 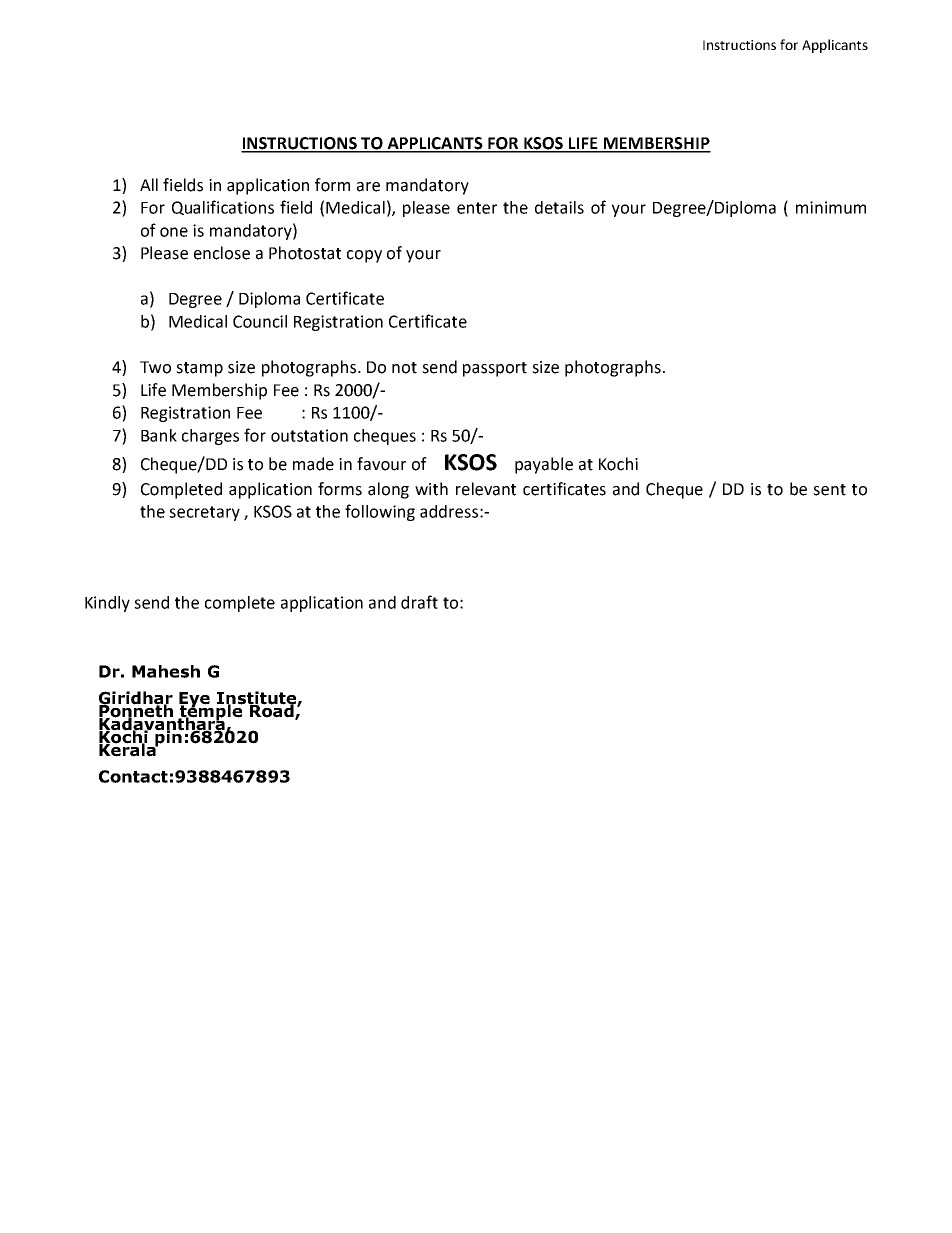 I want to click on payable, so click(x=544, y=465).
